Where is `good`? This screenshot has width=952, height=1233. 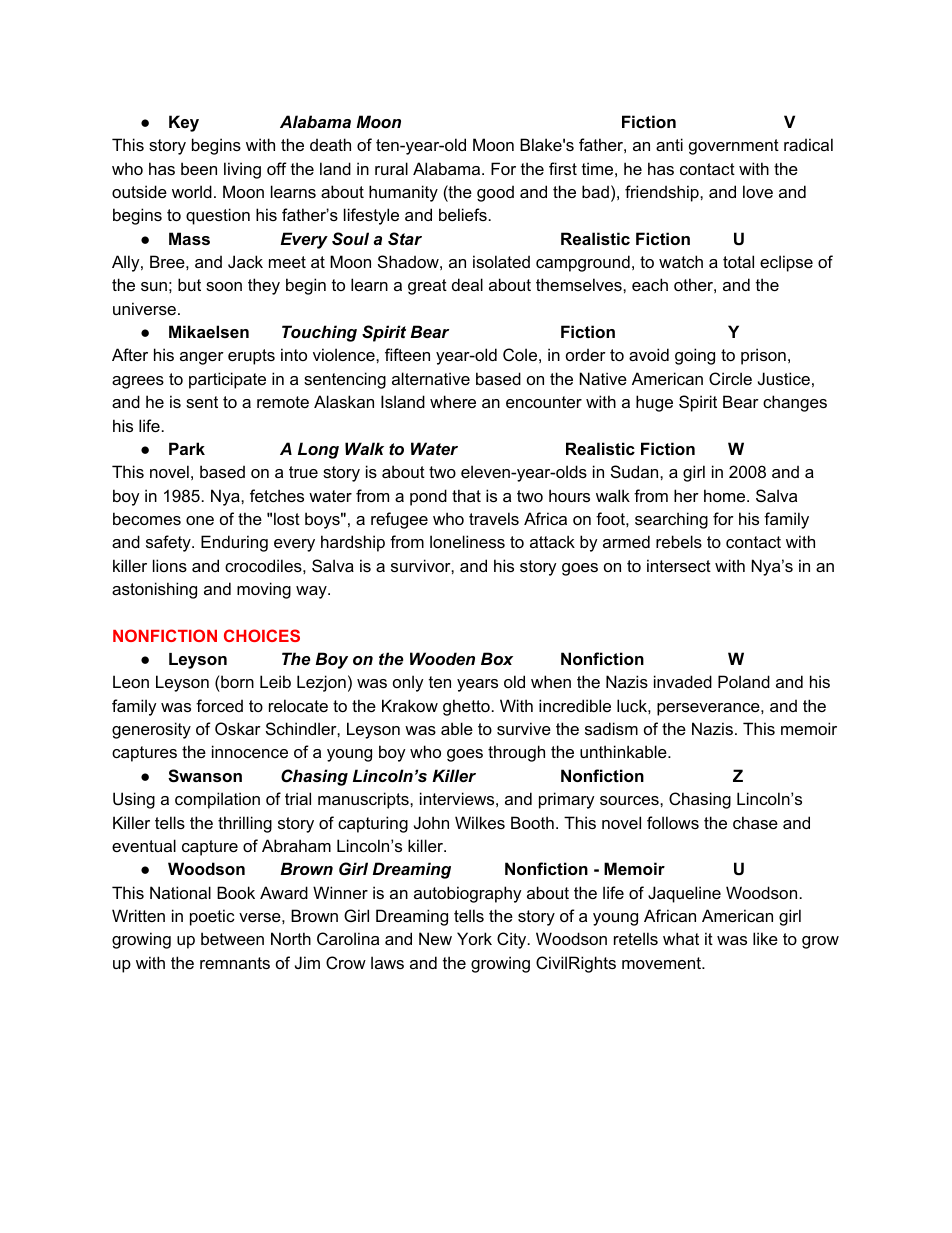 good is located at coordinates (495, 193).
